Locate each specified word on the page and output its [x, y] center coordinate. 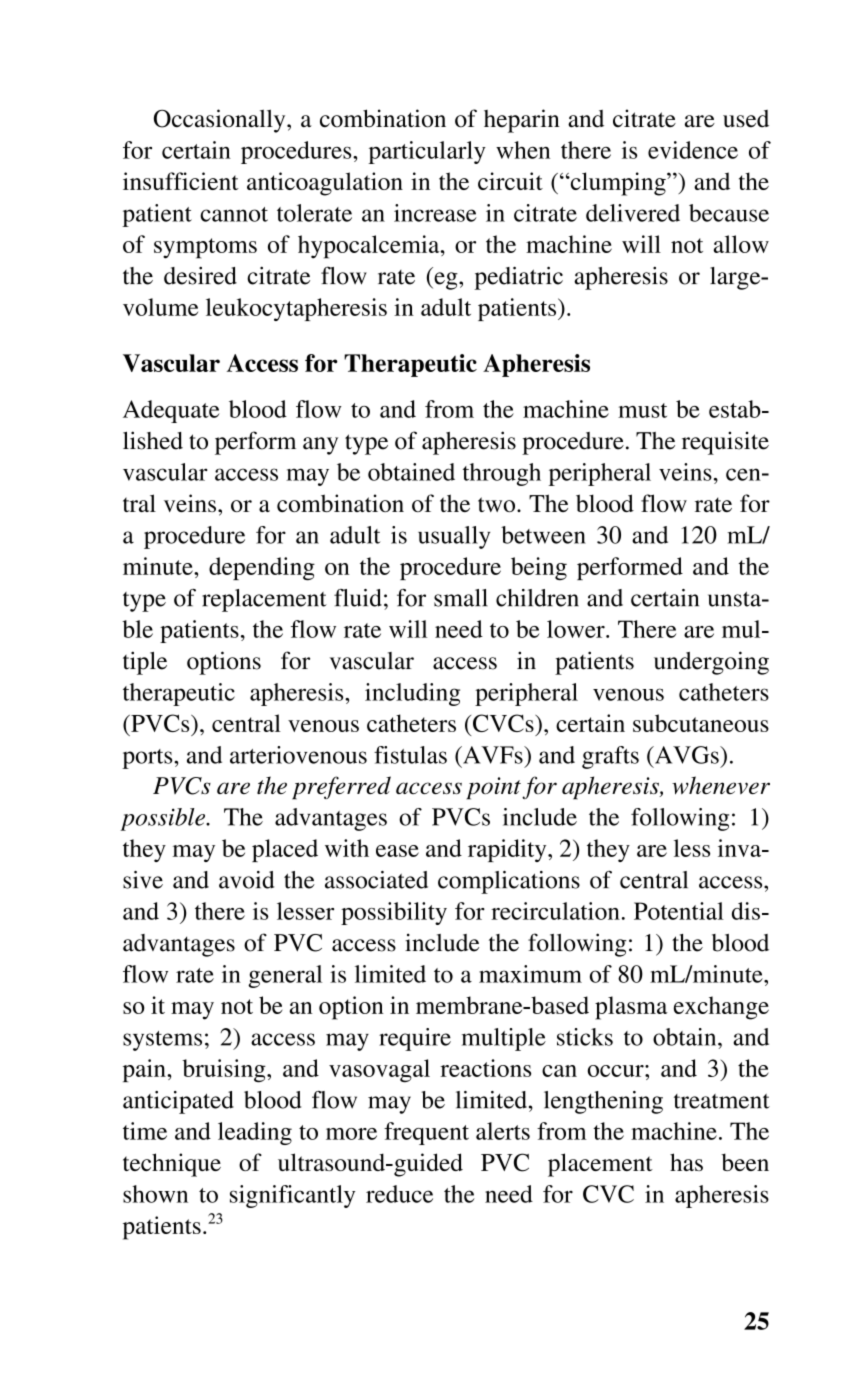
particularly [427, 152]
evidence [693, 150]
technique [172, 1165]
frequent [426, 1133]
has [686, 1162]
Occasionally [221, 121]
